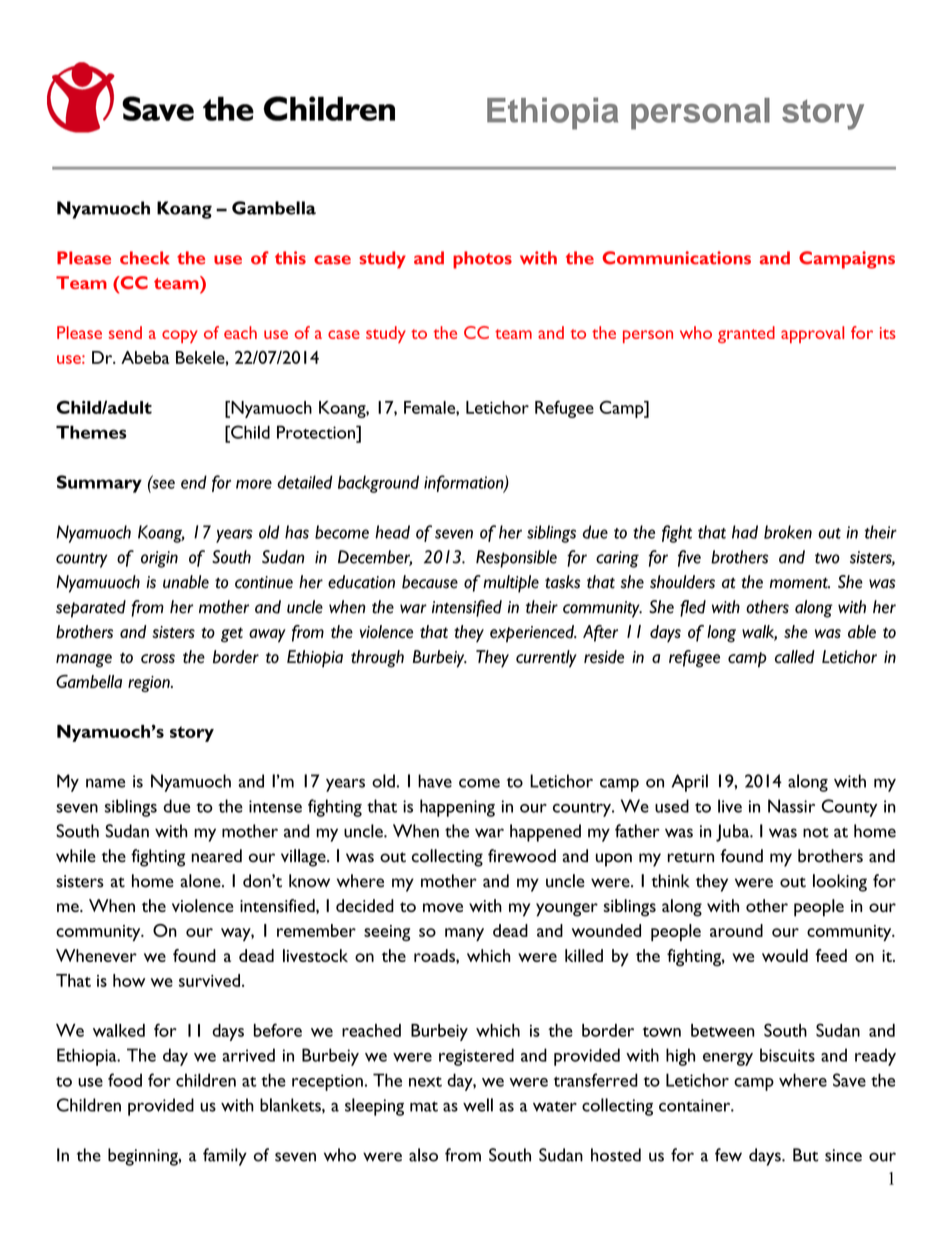  I want to click on firewood, so click(522, 856).
